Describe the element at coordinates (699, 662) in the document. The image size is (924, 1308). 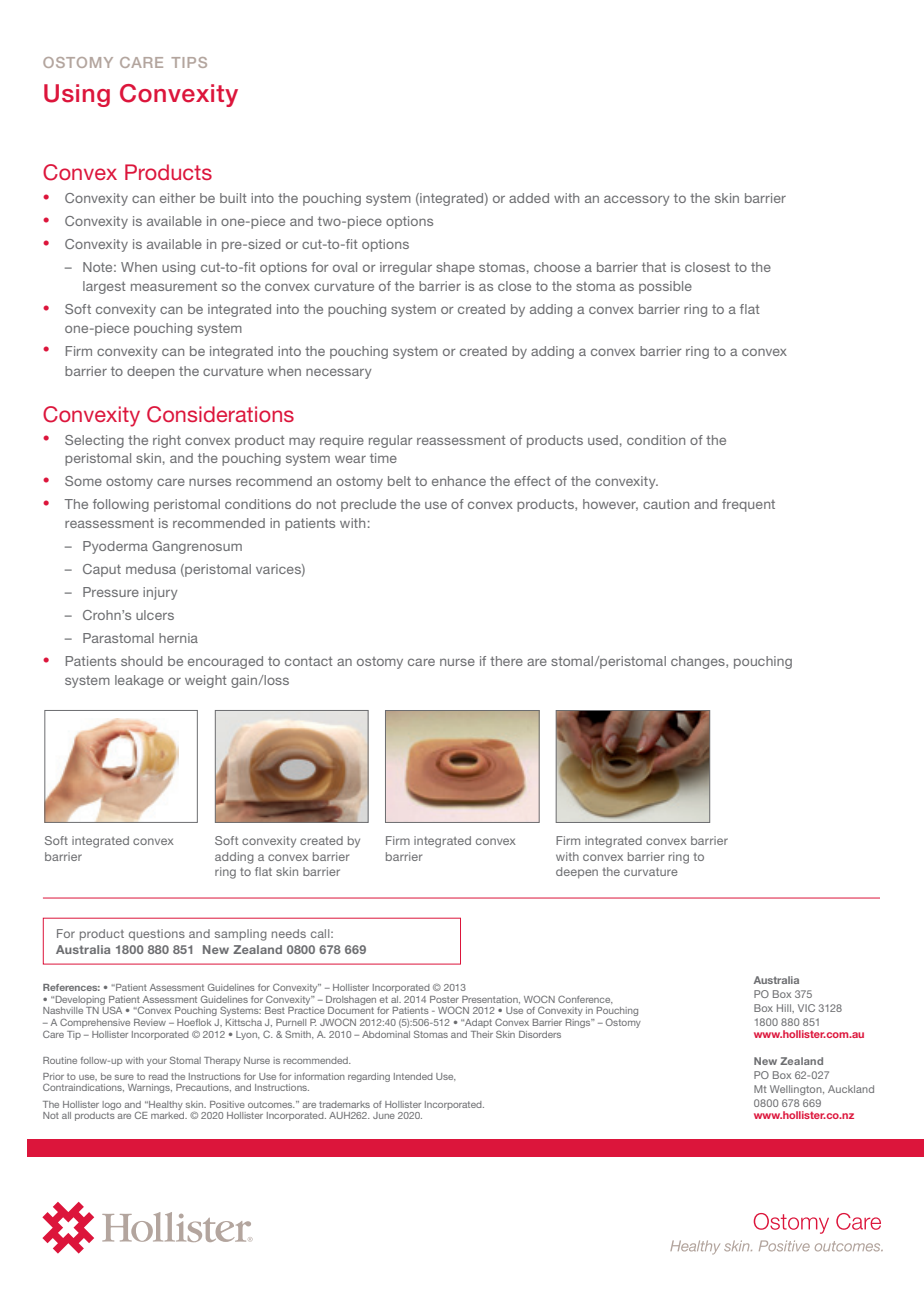
I see `changes` at that location.
